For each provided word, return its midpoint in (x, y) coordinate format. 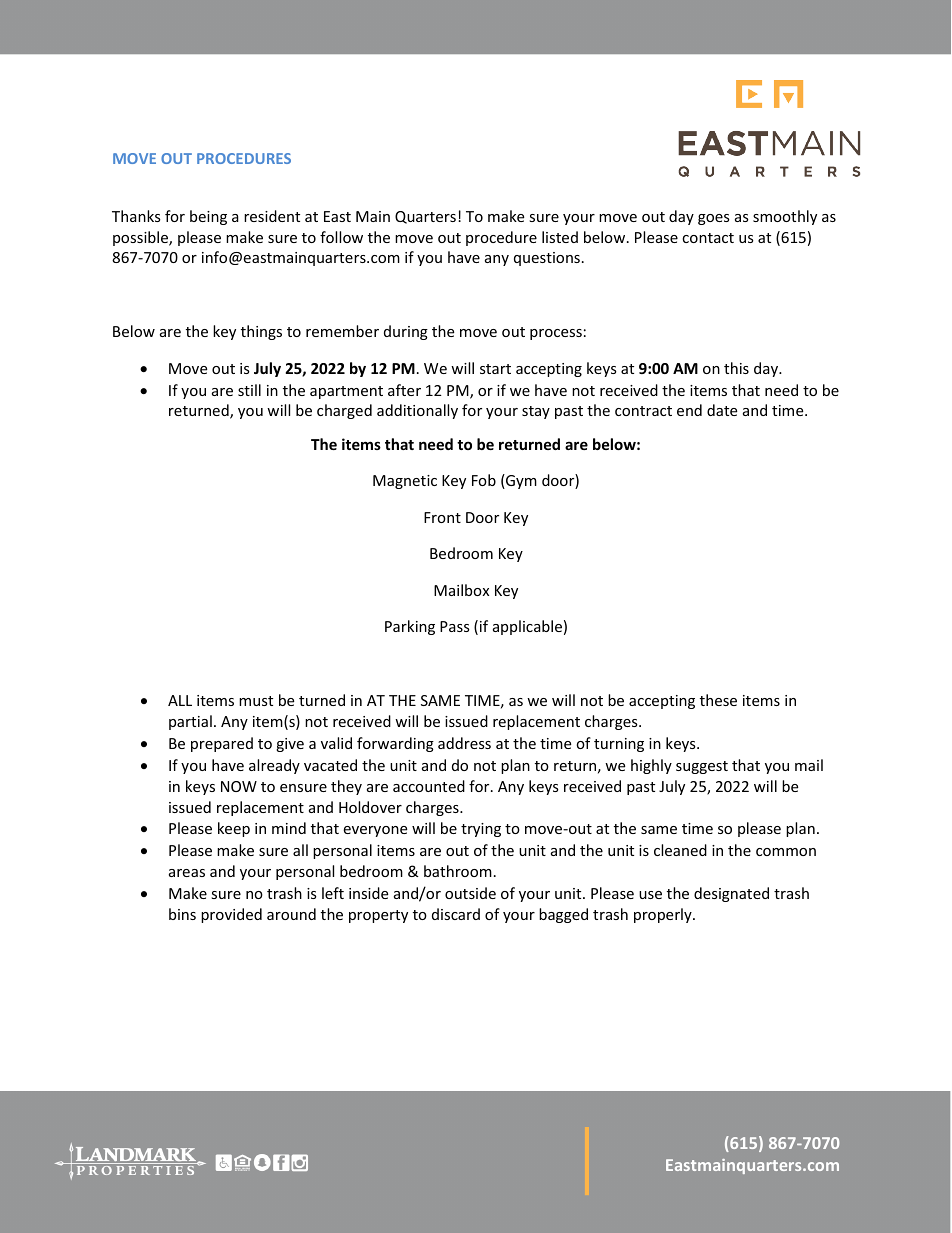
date (722, 410)
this (736, 368)
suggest (702, 767)
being (208, 217)
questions (547, 259)
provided (231, 915)
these (718, 700)
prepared (222, 744)
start (495, 369)
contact (708, 238)
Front (442, 517)
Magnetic (405, 482)
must (256, 701)
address (464, 743)
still (249, 390)
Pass (455, 626)
